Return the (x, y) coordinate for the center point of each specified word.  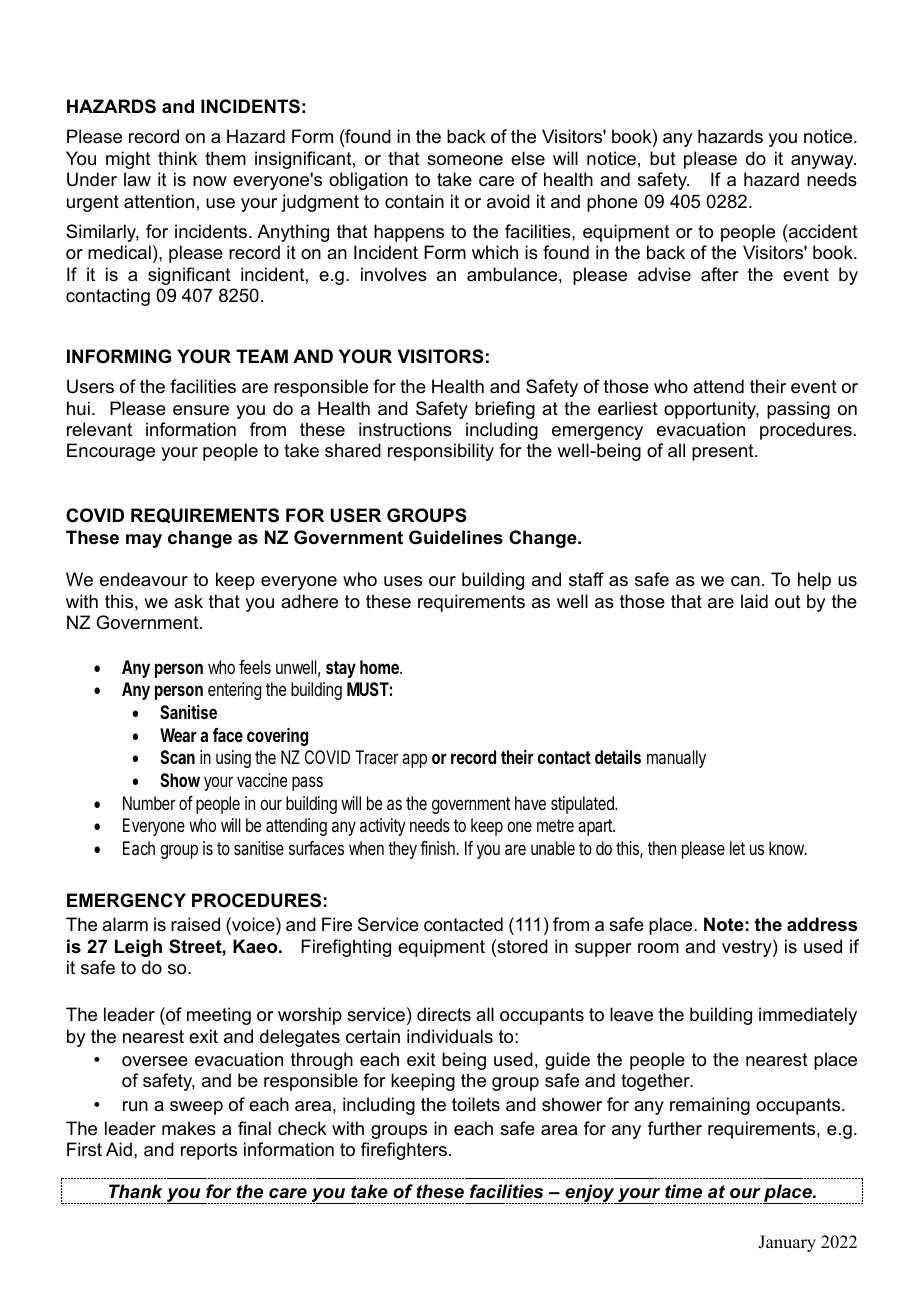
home (380, 667)
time (683, 1191)
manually (676, 759)
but (663, 158)
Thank (136, 1191)
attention (159, 201)
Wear (178, 735)
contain (414, 201)
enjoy (590, 1194)
